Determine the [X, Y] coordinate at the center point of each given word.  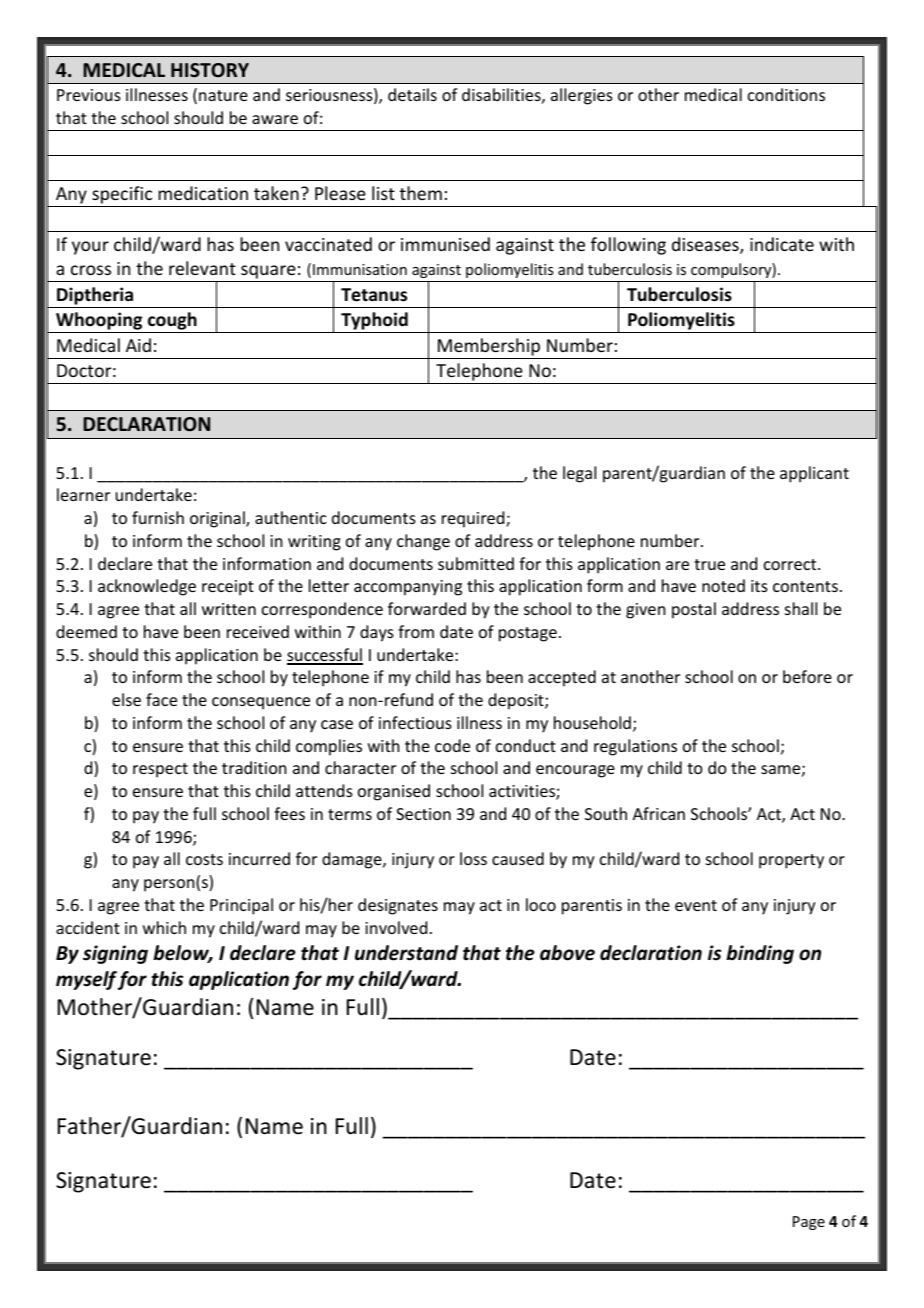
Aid [138, 345]
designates [398, 906]
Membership [489, 347]
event [696, 905]
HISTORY [210, 70]
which [164, 927]
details [412, 94]
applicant [814, 474]
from [416, 631]
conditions [786, 94]
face [161, 699]
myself [86, 980]
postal [694, 610]
